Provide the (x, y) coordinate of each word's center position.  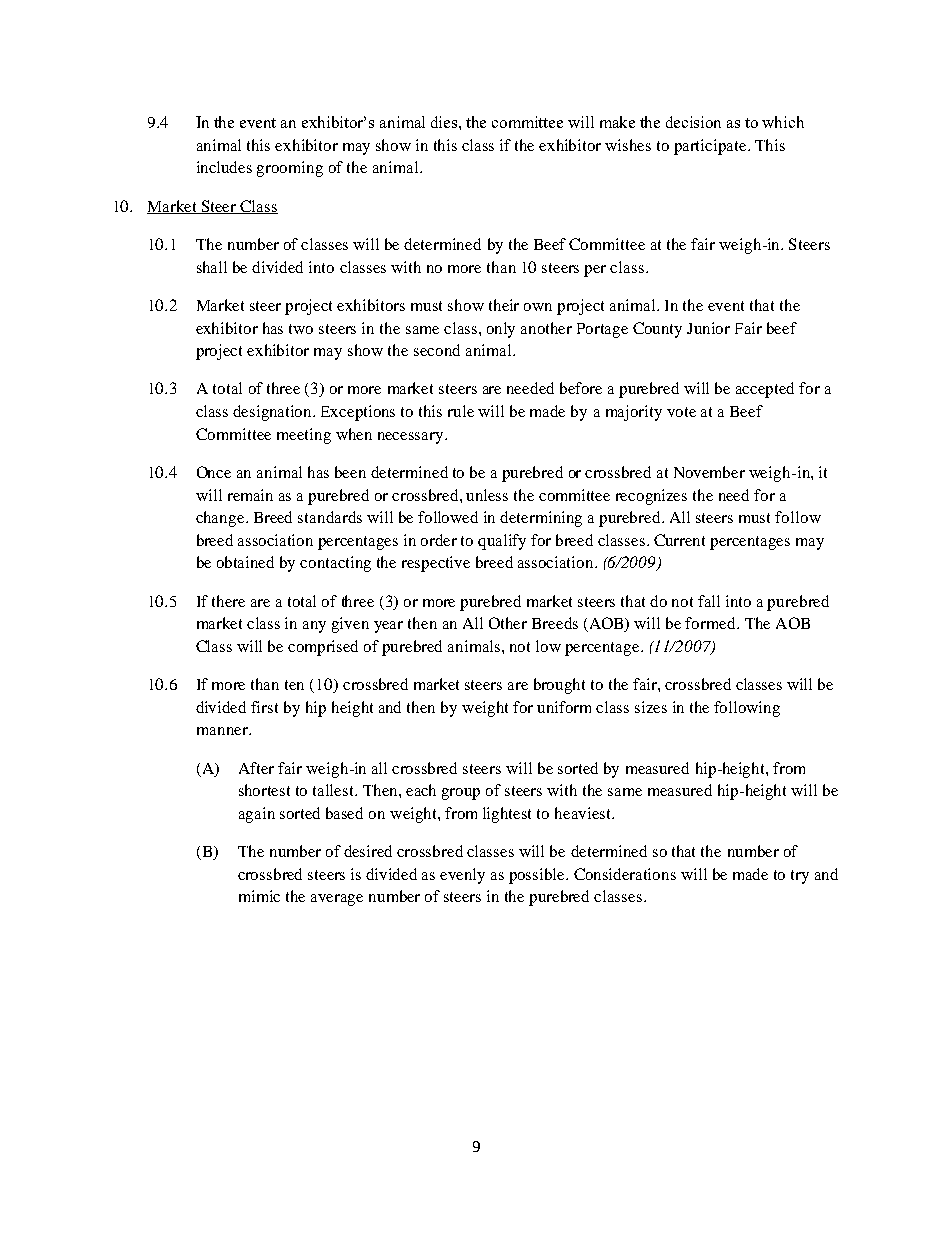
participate (711, 147)
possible (538, 876)
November (709, 472)
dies (445, 122)
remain (250, 495)
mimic (259, 896)
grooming (290, 169)
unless (487, 495)
